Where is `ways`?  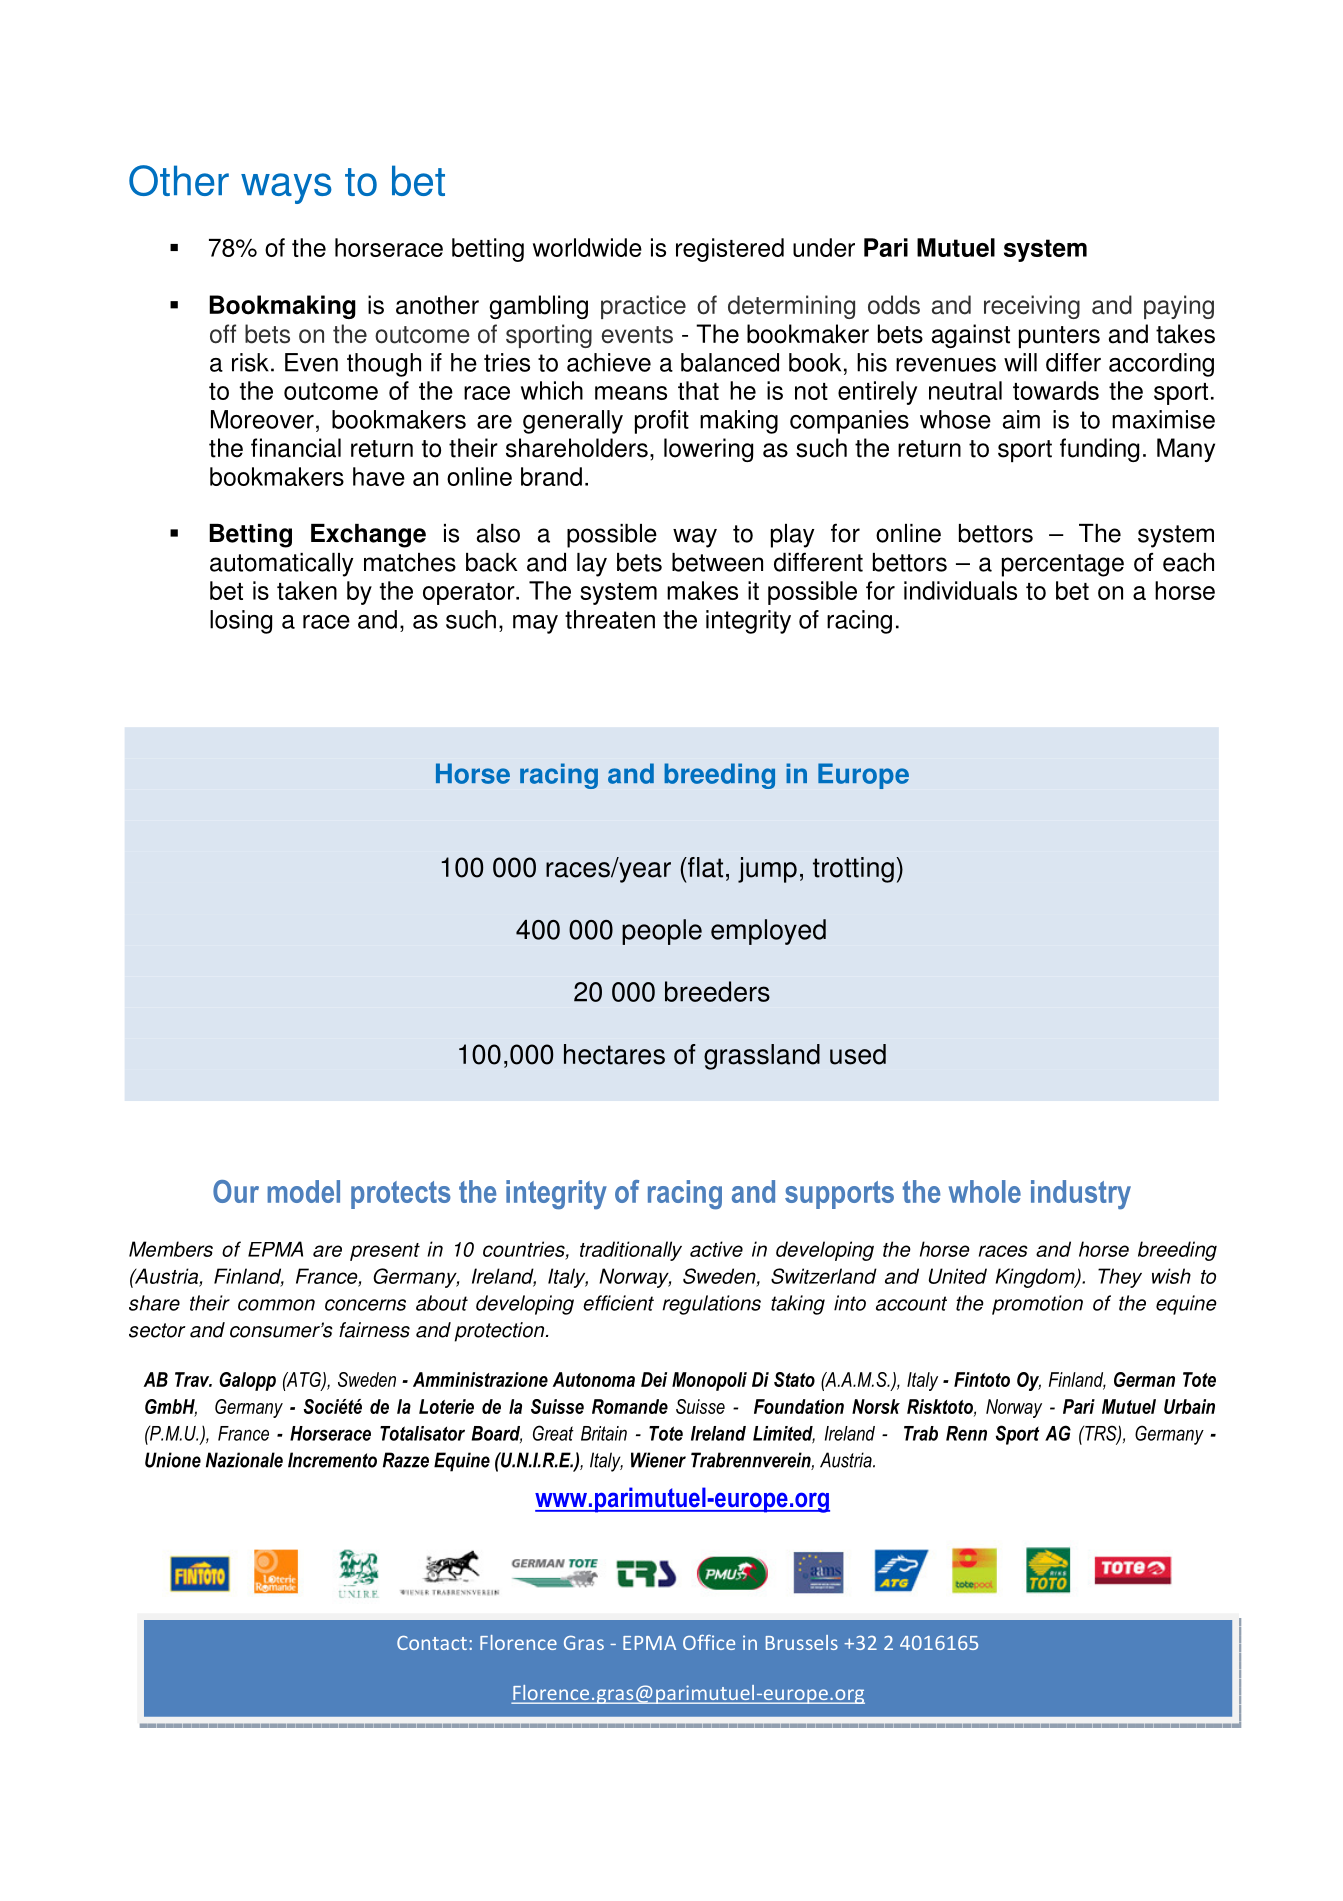
ways is located at coordinates (286, 188).
